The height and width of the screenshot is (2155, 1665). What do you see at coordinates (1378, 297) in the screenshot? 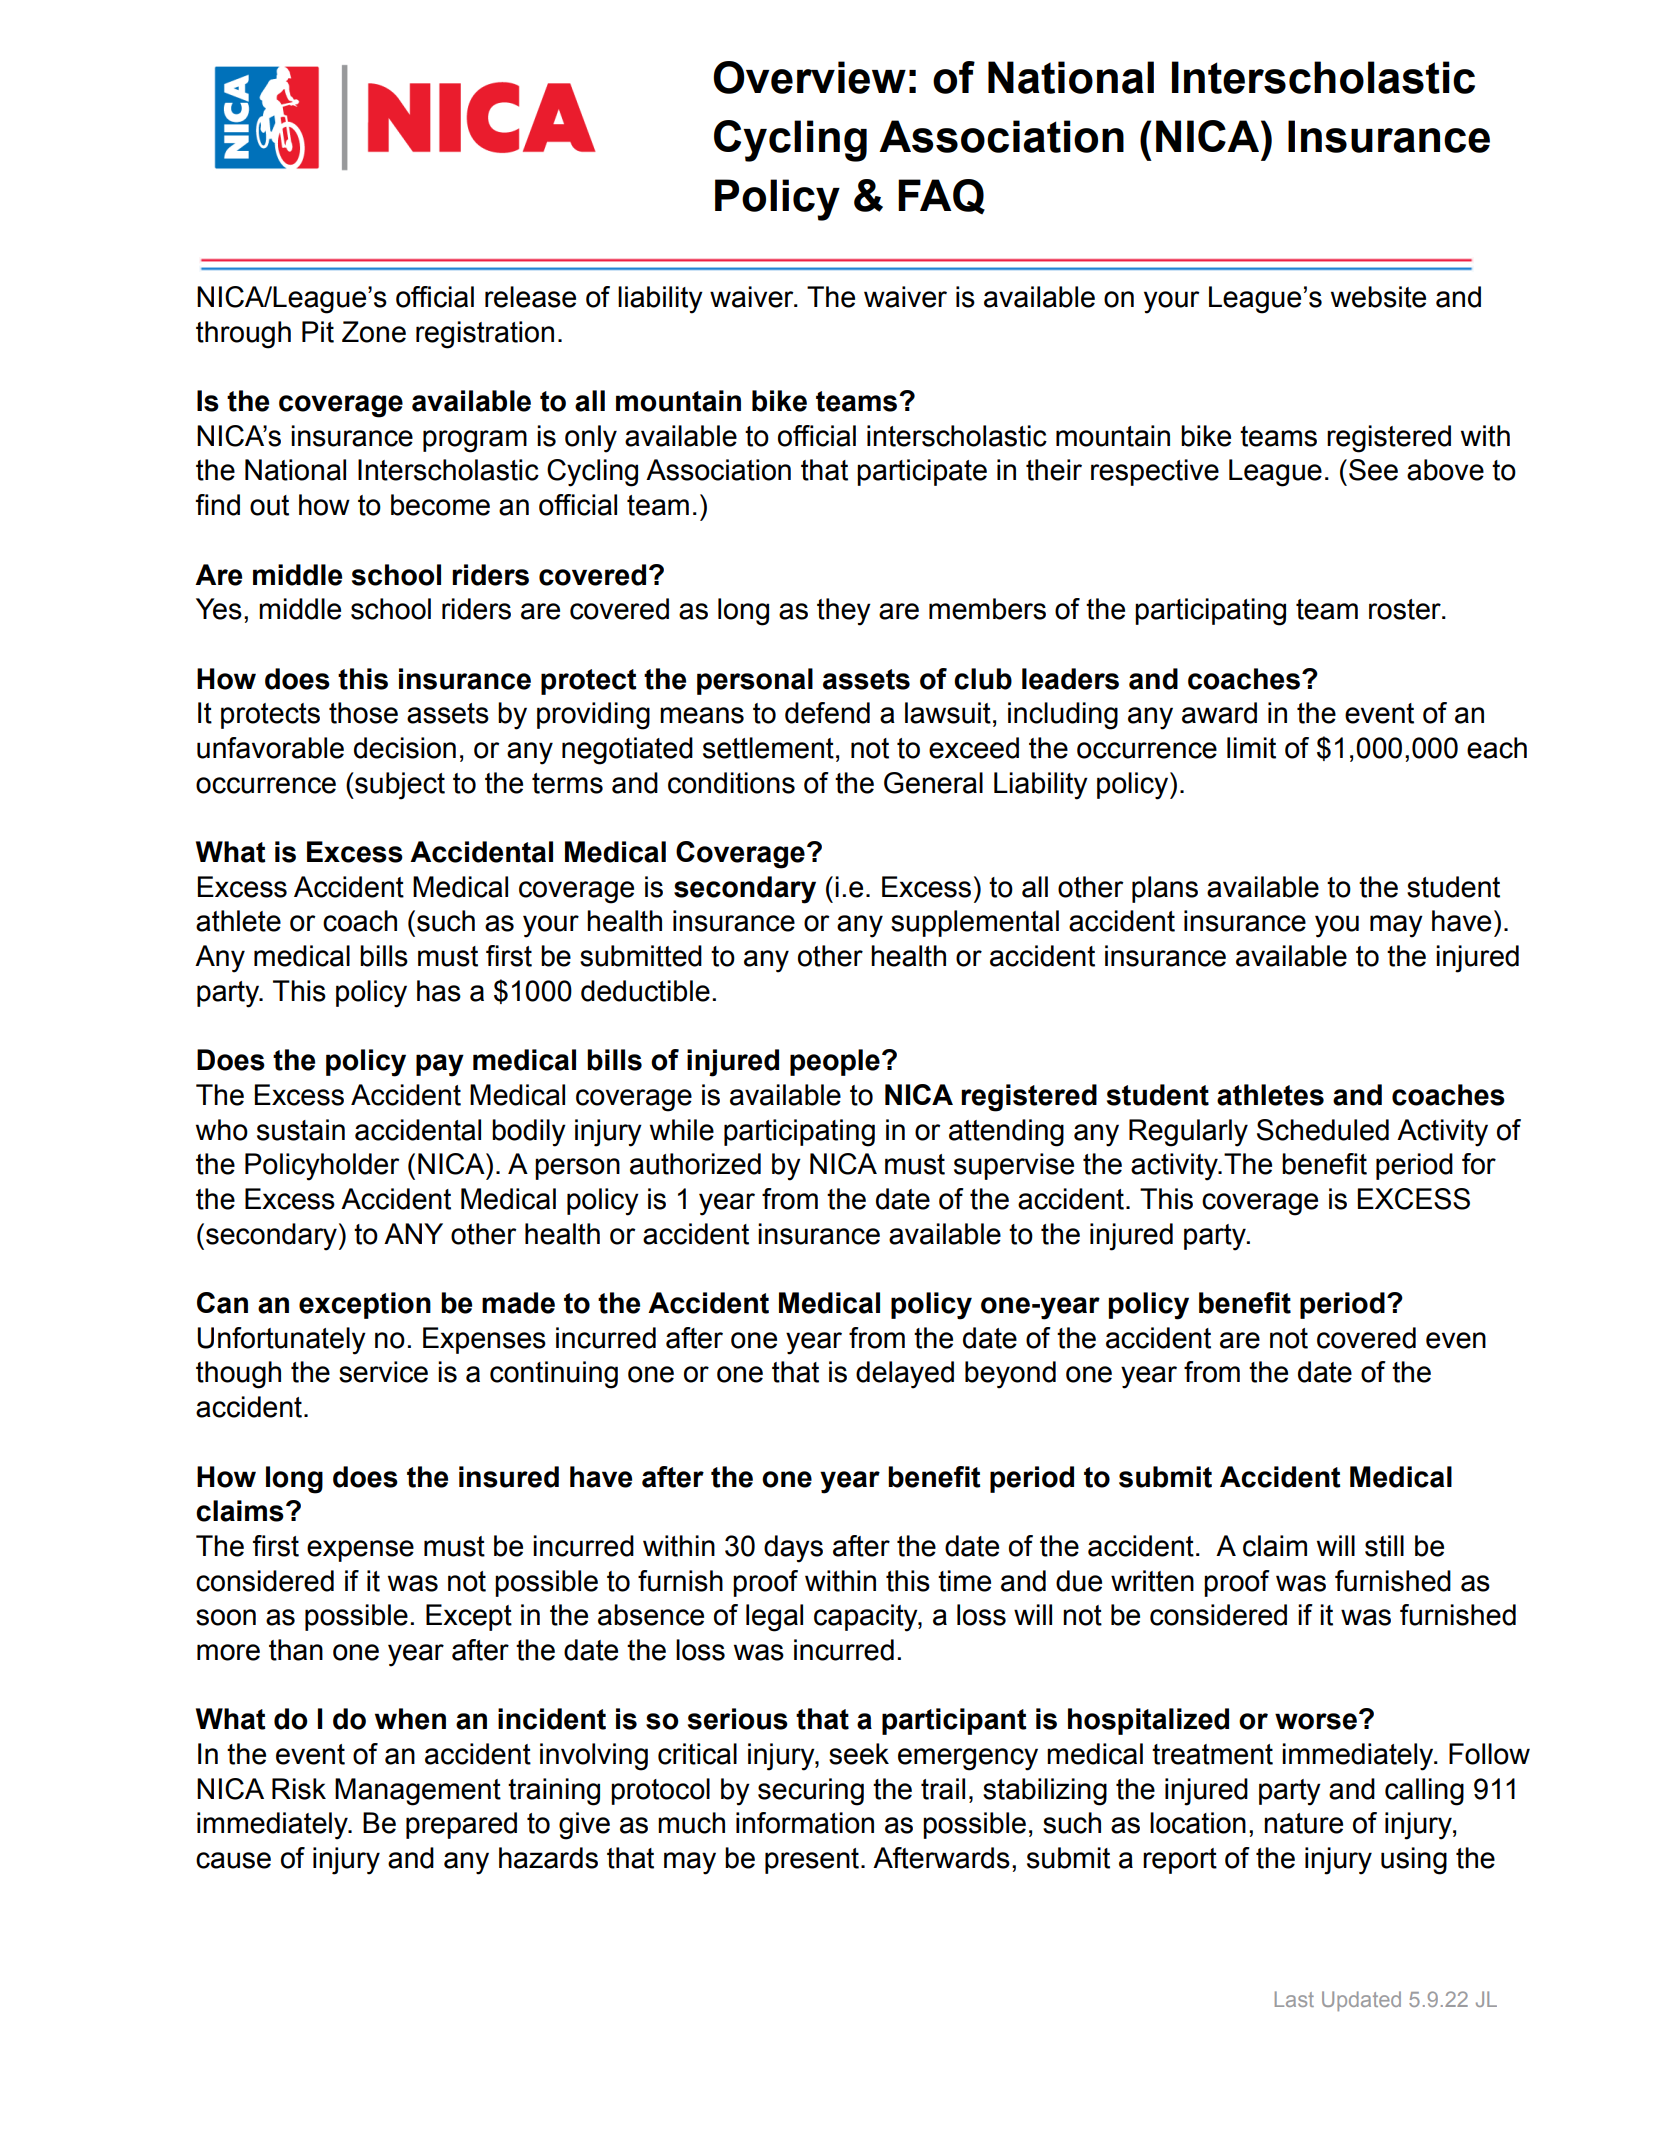
I see `website` at bounding box center [1378, 297].
